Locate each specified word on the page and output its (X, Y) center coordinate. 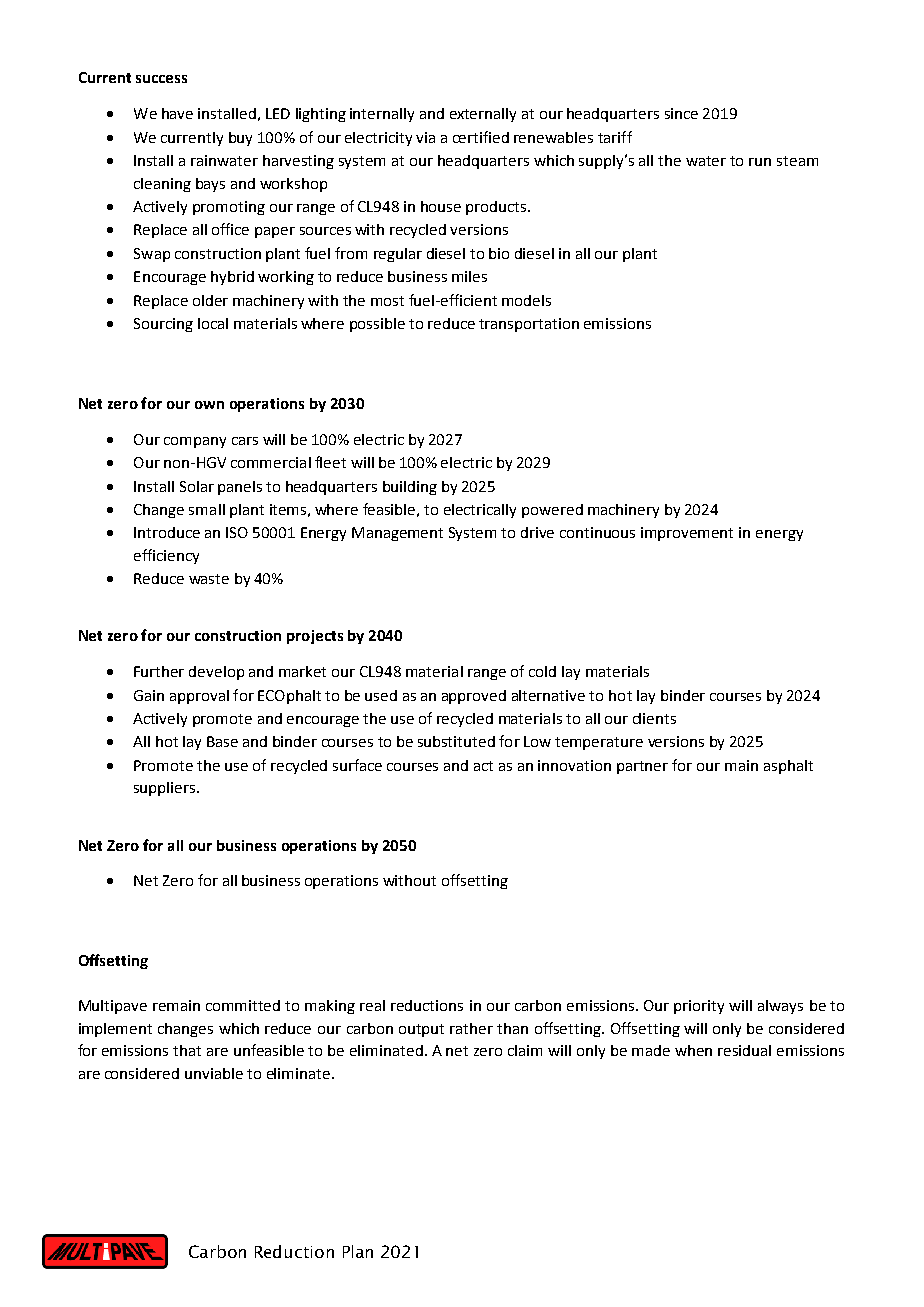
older (210, 300)
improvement (687, 534)
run (760, 162)
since (681, 113)
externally (483, 115)
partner (642, 767)
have (177, 113)
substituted (456, 741)
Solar (197, 486)
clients (654, 718)
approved (474, 697)
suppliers (166, 789)
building (410, 488)
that (187, 1050)
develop (216, 673)
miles (469, 276)
